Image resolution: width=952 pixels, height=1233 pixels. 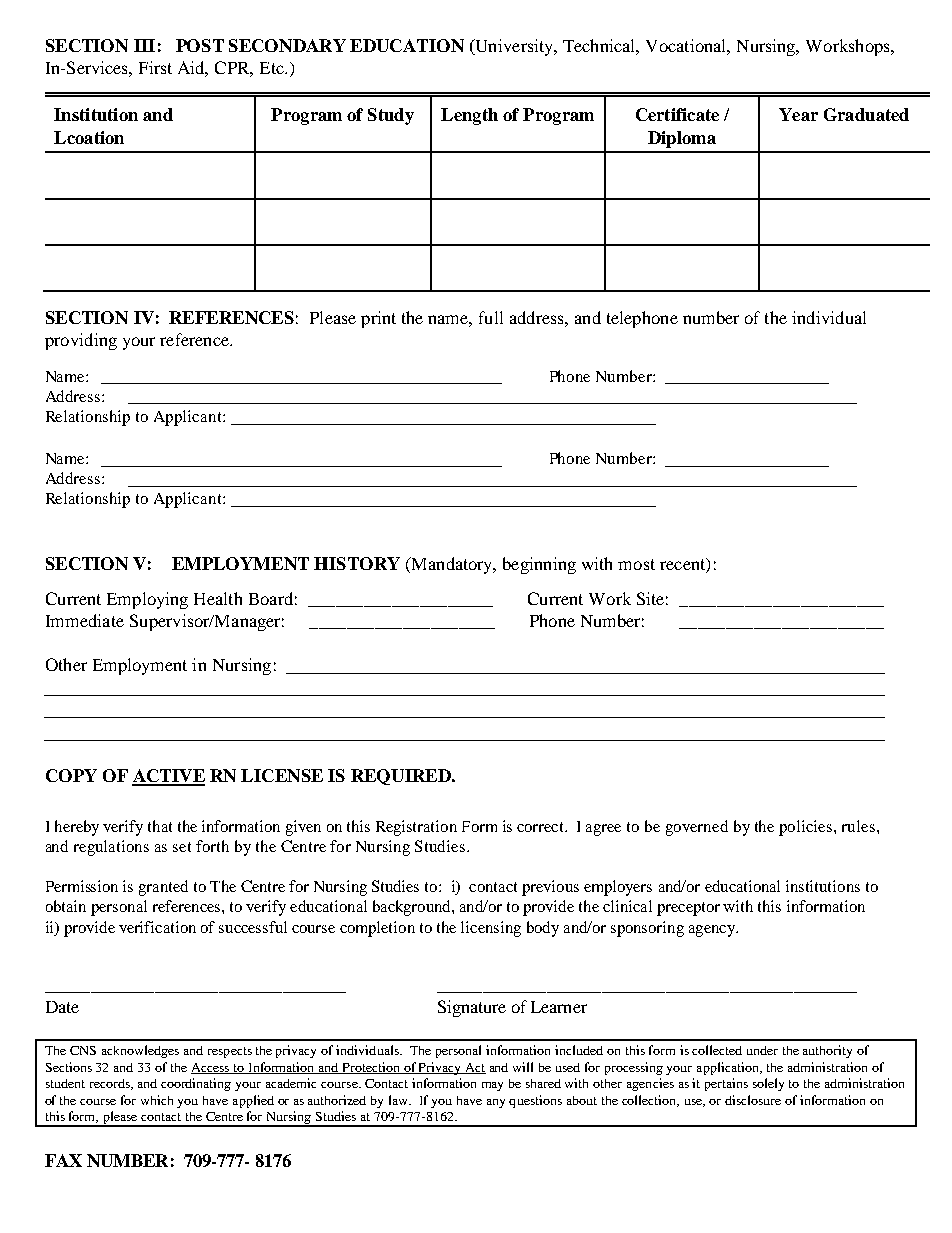 I want to click on policies, so click(x=807, y=828).
